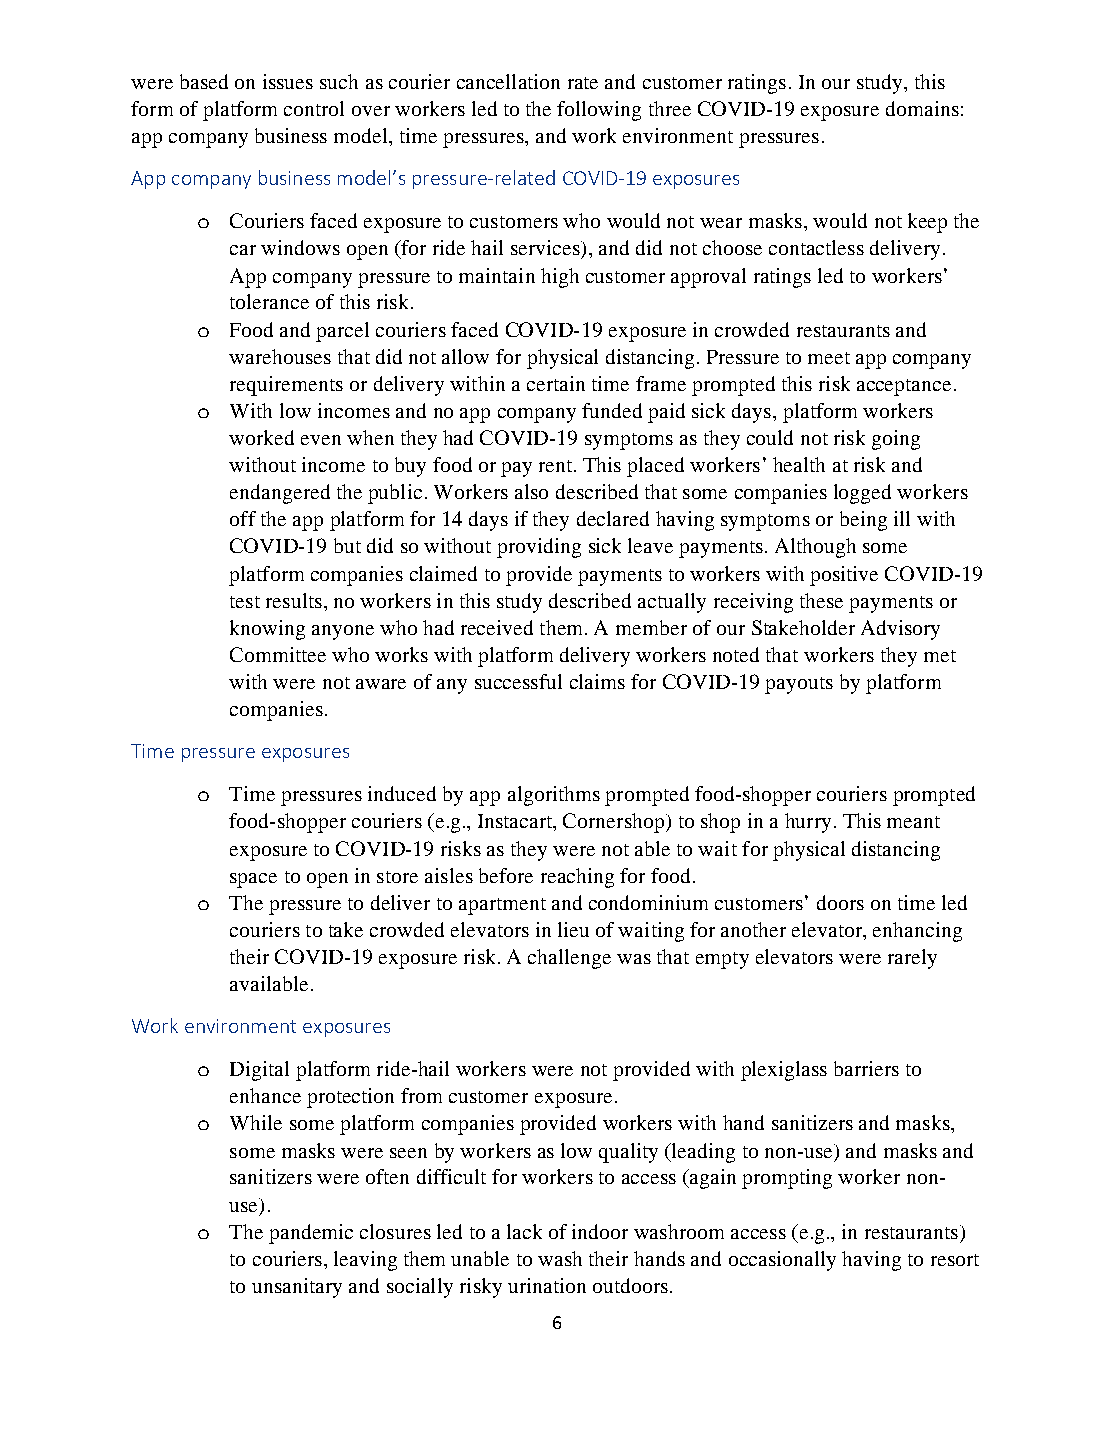 The image size is (1114, 1442). I want to click on domains, so click(922, 108).
